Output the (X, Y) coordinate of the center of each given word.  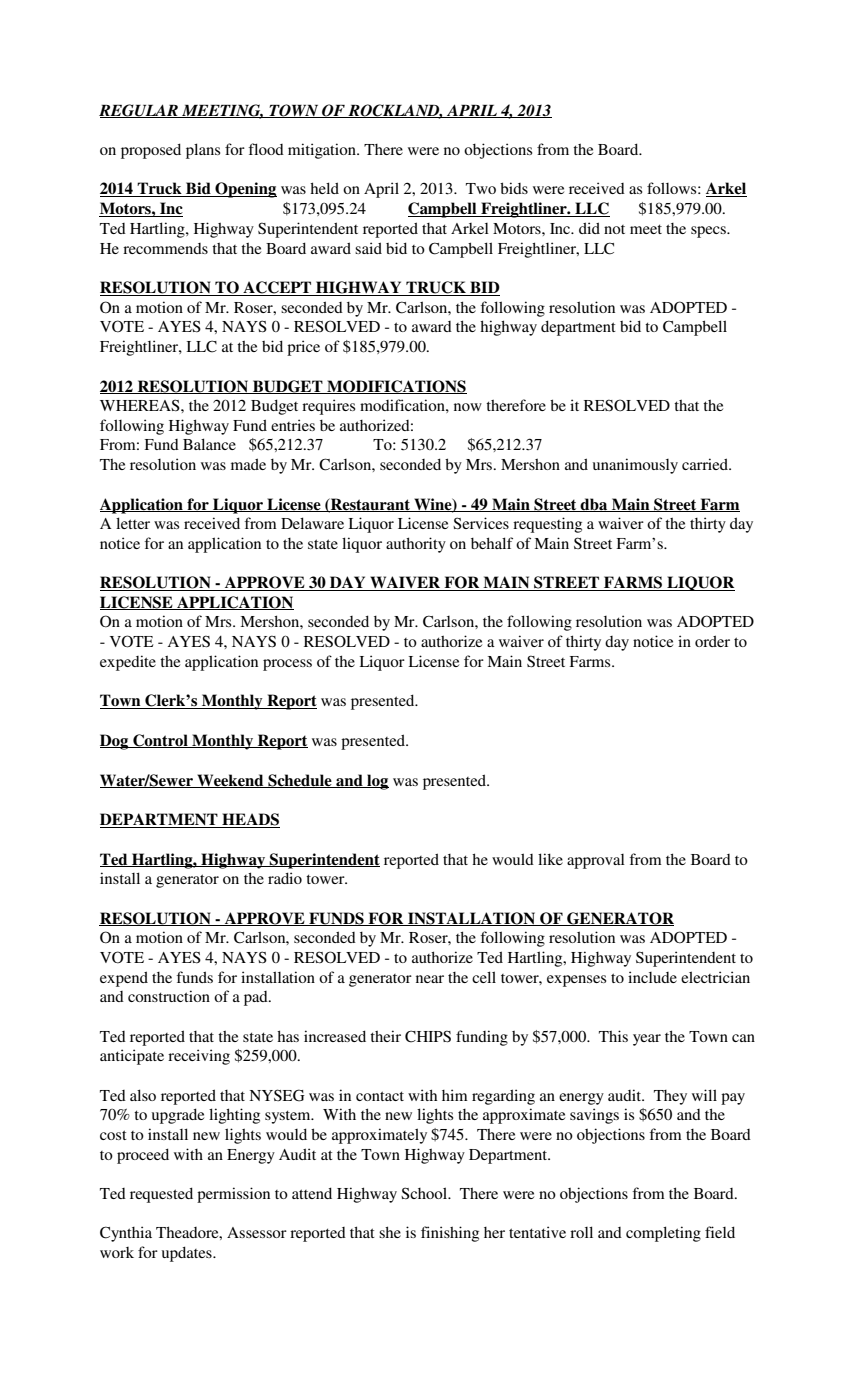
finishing (450, 1234)
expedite (128, 663)
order (712, 641)
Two (481, 188)
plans (203, 151)
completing (663, 1234)
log (377, 782)
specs (709, 232)
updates (188, 1254)
